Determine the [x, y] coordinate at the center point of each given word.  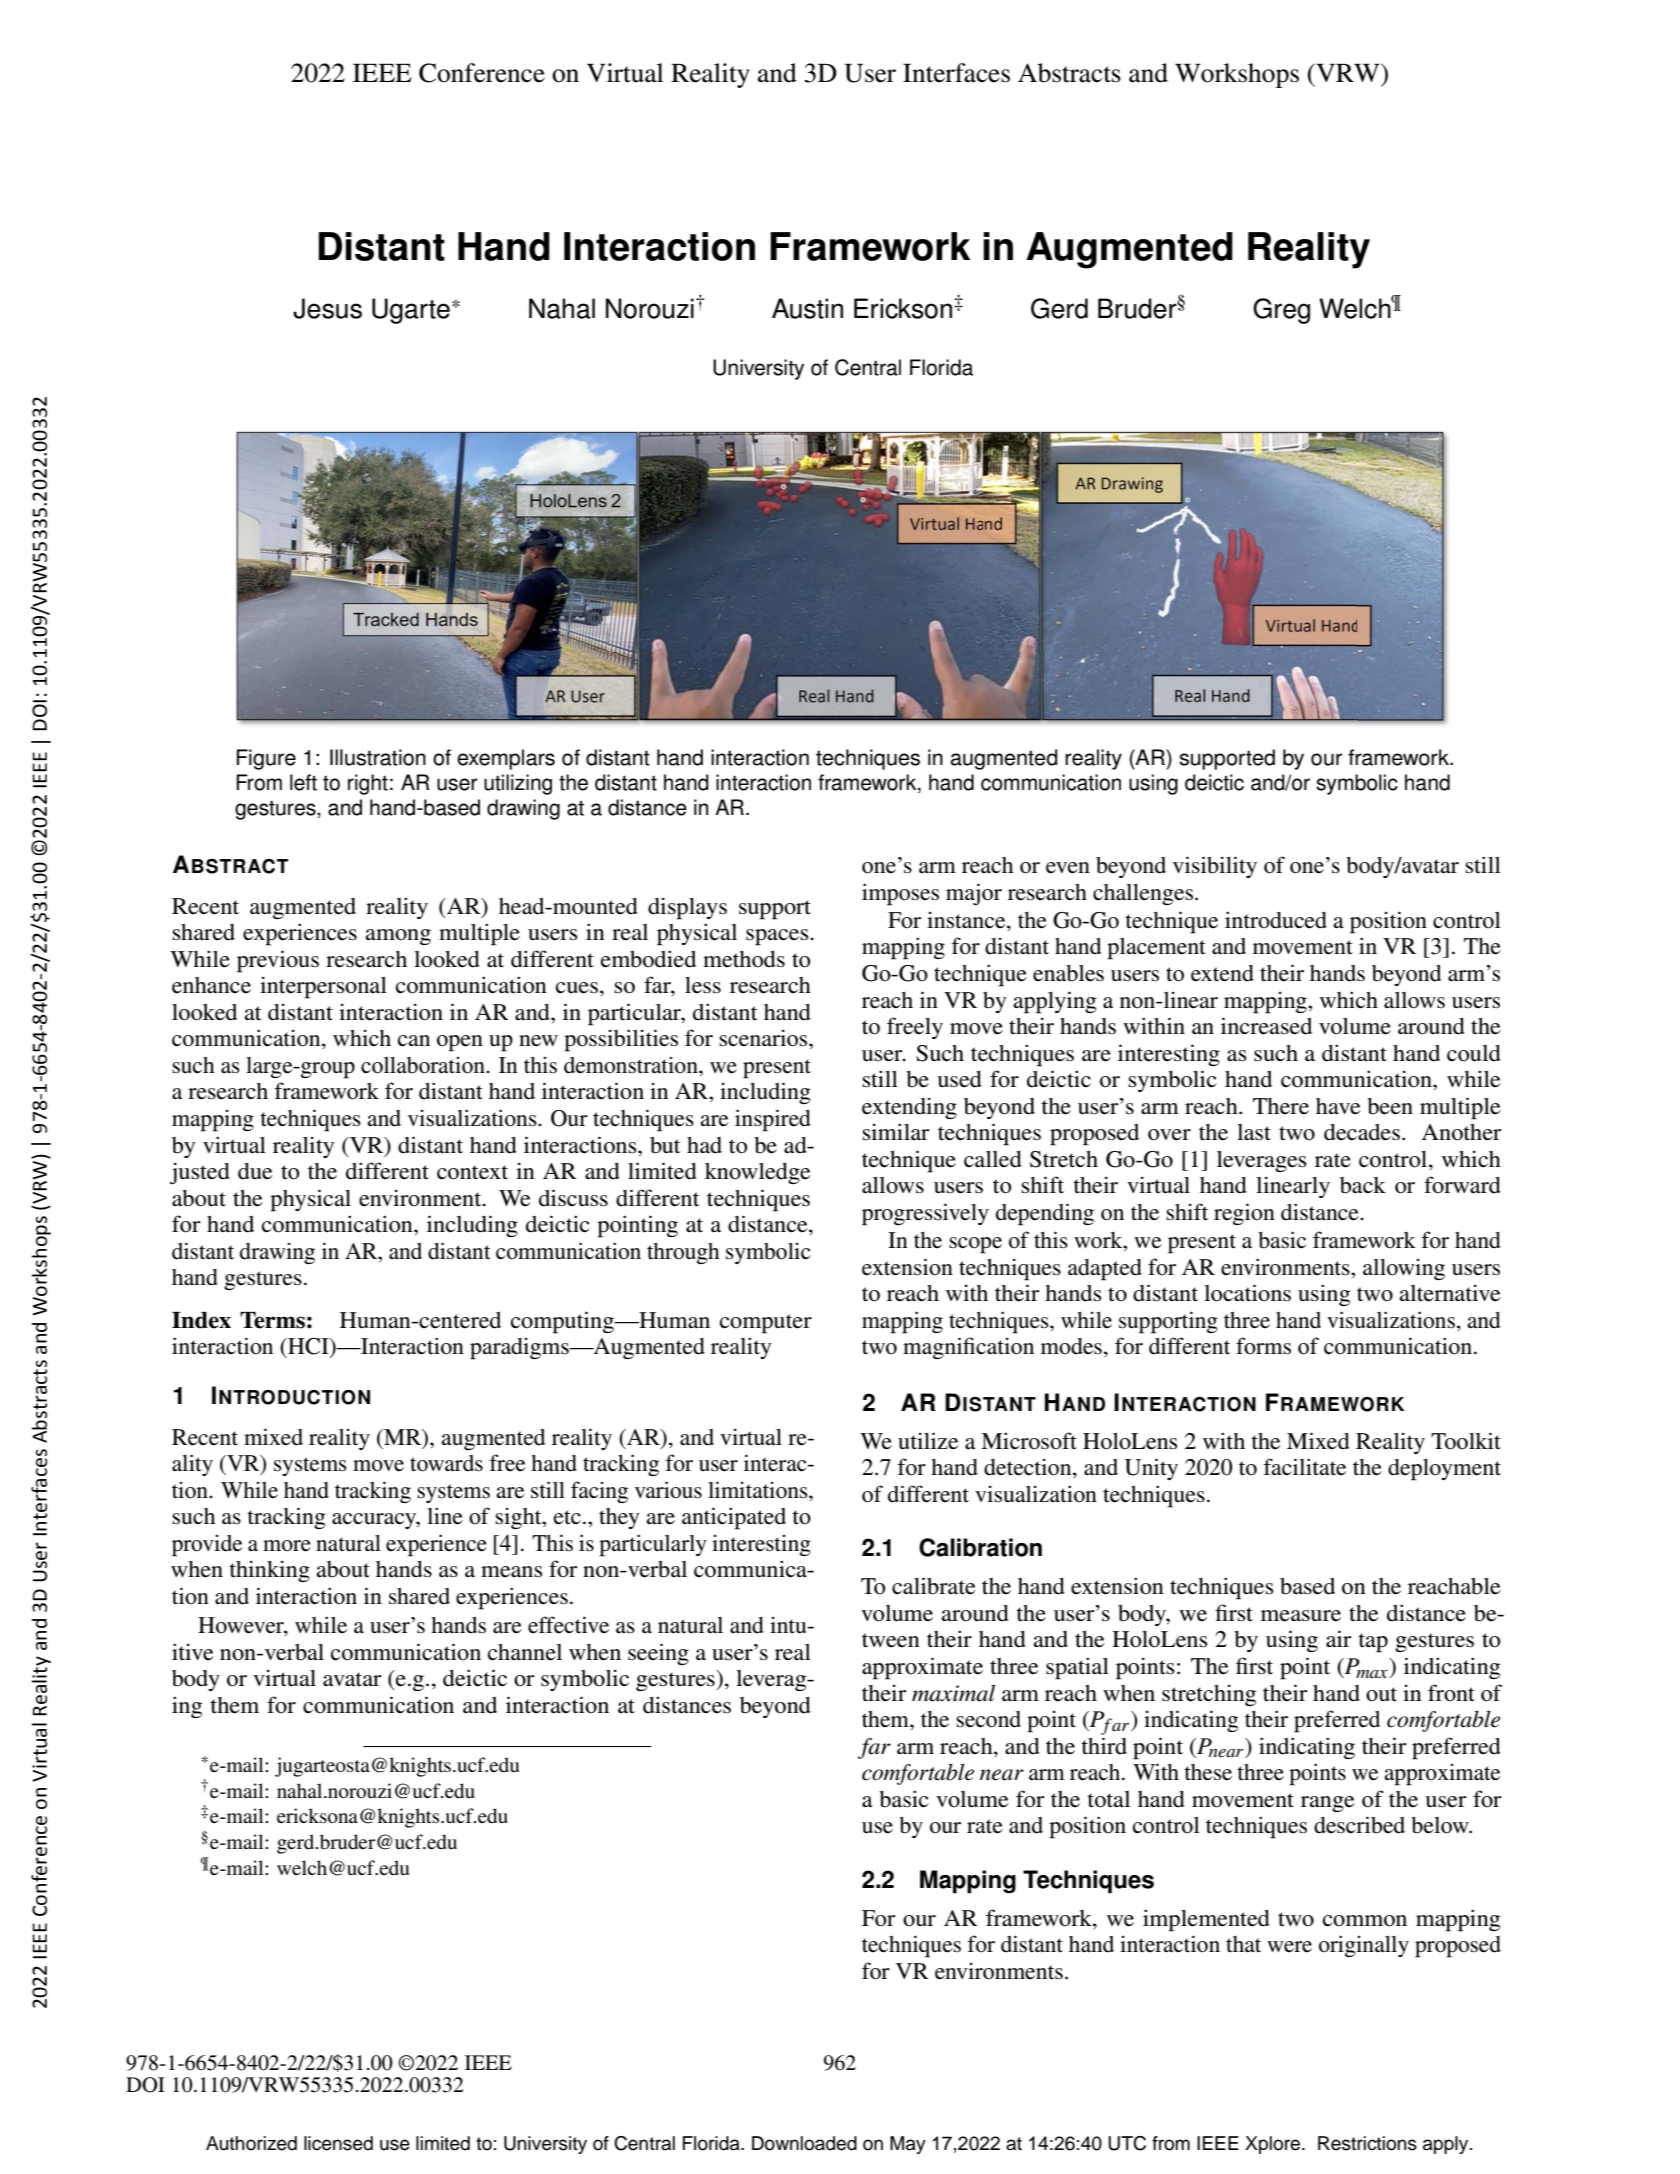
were [1289, 1947]
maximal [953, 1693]
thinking [269, 1571]
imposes [900, 894]
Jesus [327, 308]
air [1339, 1638]
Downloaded [804, 2143]
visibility [1215, 867]
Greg [1281, 311]
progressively [925, 1214]
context [472, 1172]
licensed [338, 2143]
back [1363, 1185]
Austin [807, 308]
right [368, 784]
